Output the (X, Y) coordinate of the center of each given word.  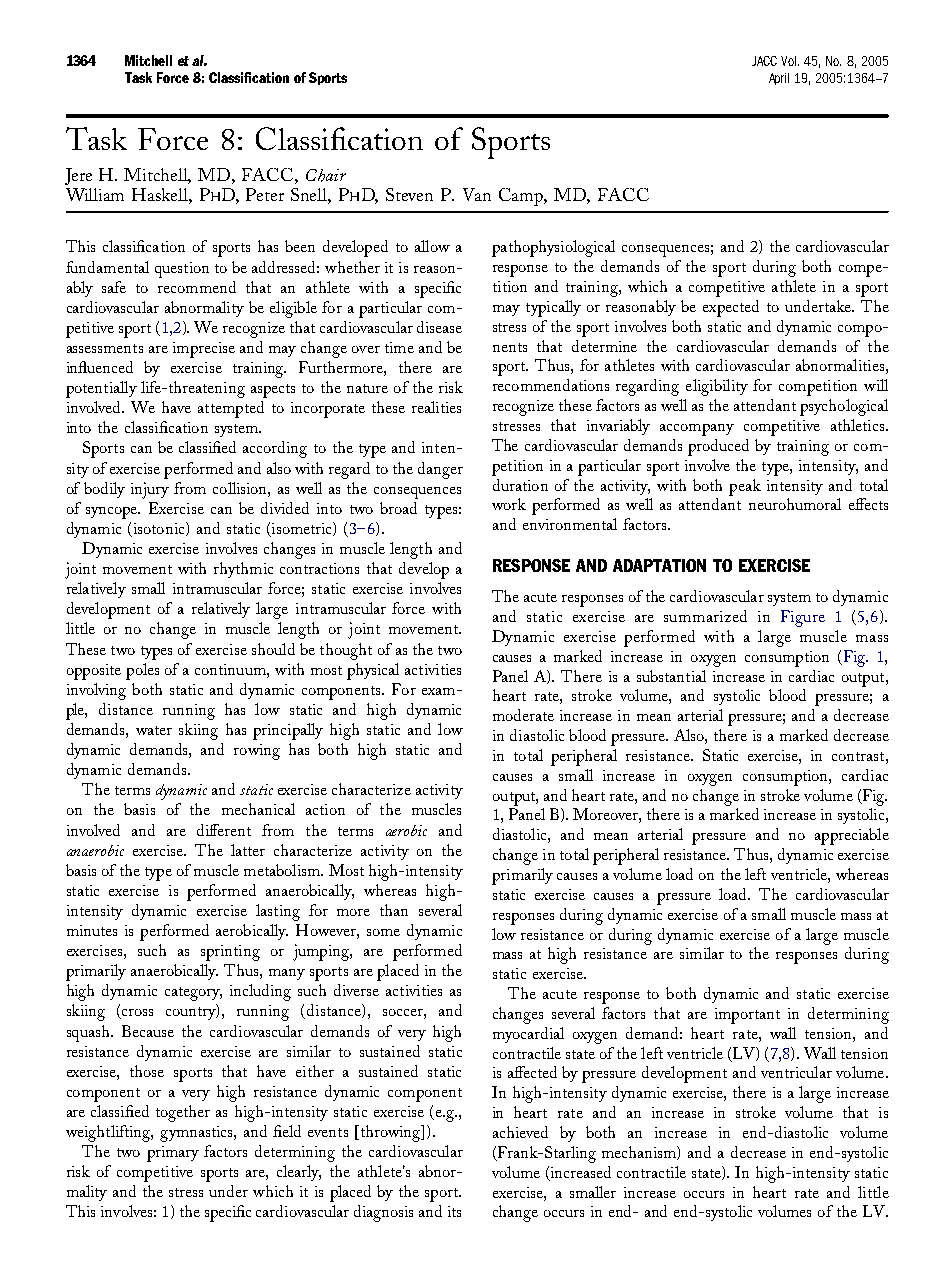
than (394, 910)
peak (745, 487)
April (779, 79)
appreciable (852, 836)
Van (477, 194)
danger (440, 470)
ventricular (796, 1072)
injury (150, 490)
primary (173, 1154)
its (454, 1211)
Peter (265, 194)
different (224, 830)
